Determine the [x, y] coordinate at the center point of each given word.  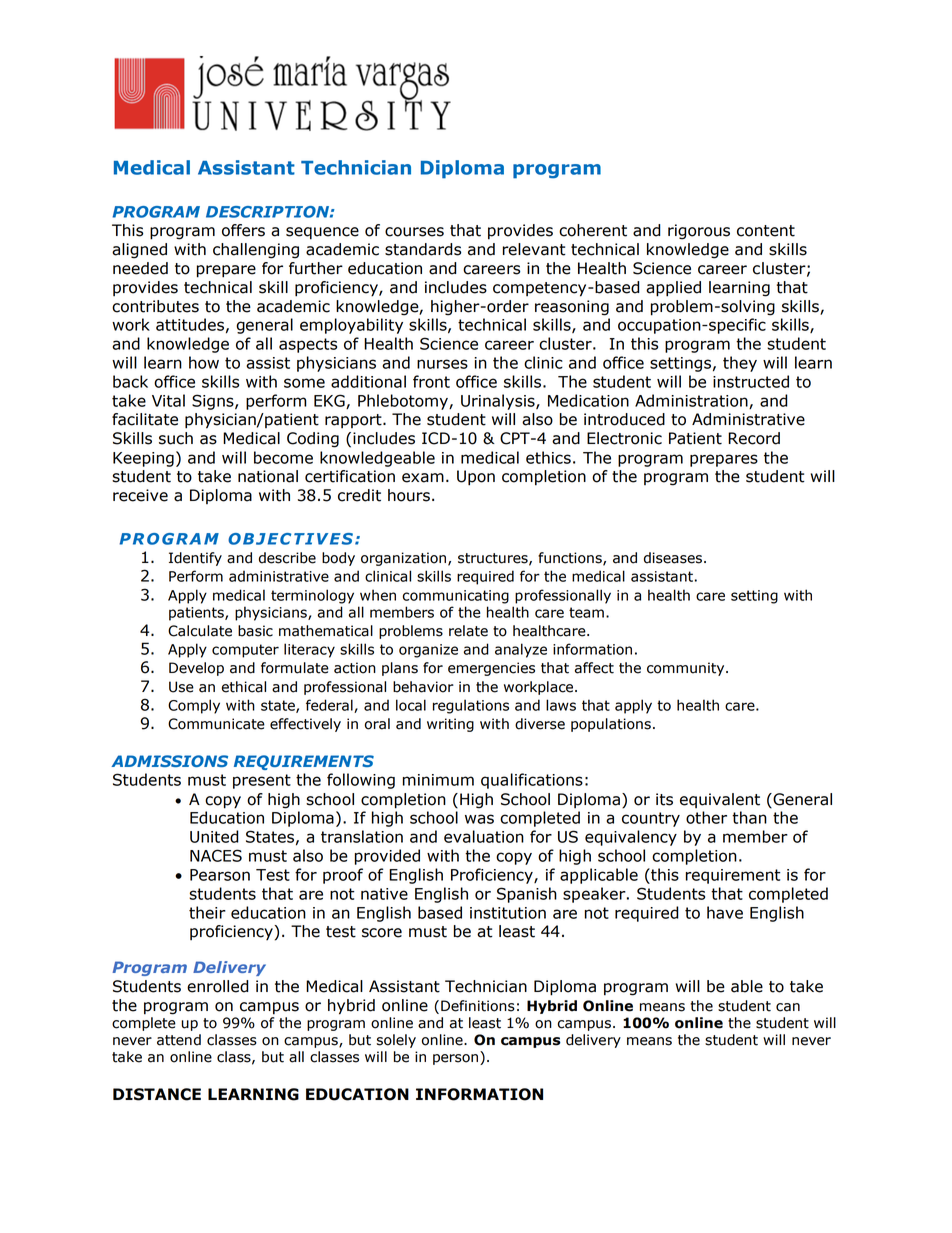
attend [179, 1040]
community [687, 669]
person [457, 1059]
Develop [196, 669]
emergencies [491, 669]
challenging [256, 251]
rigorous [699, 232]
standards [423, 249]
